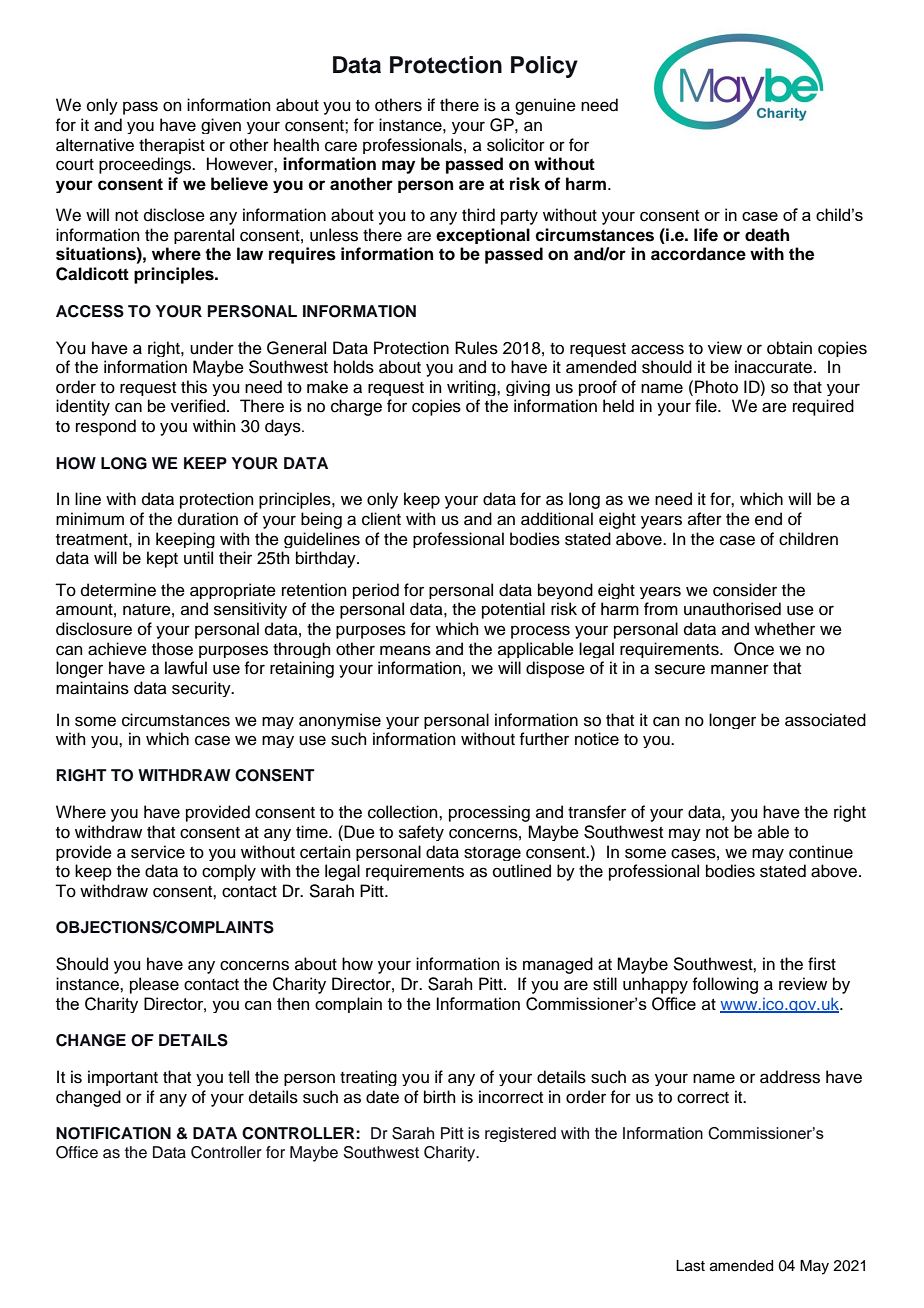 This page has height=1308, width=924. What do you see at coordinates (740, 669) in the page?
I see `manner` at bounding box center [740, 669].
